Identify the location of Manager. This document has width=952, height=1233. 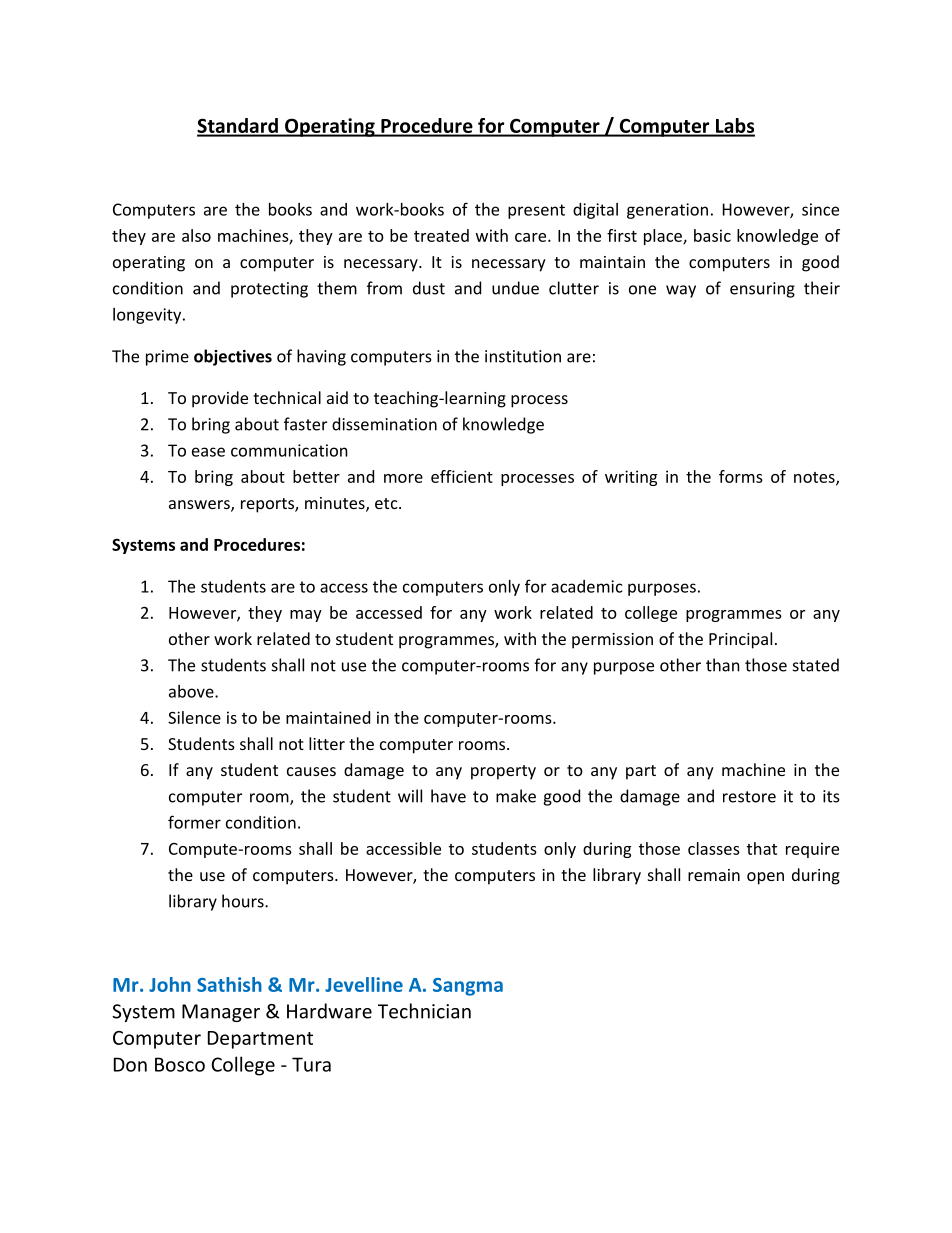
(221, 1013).
